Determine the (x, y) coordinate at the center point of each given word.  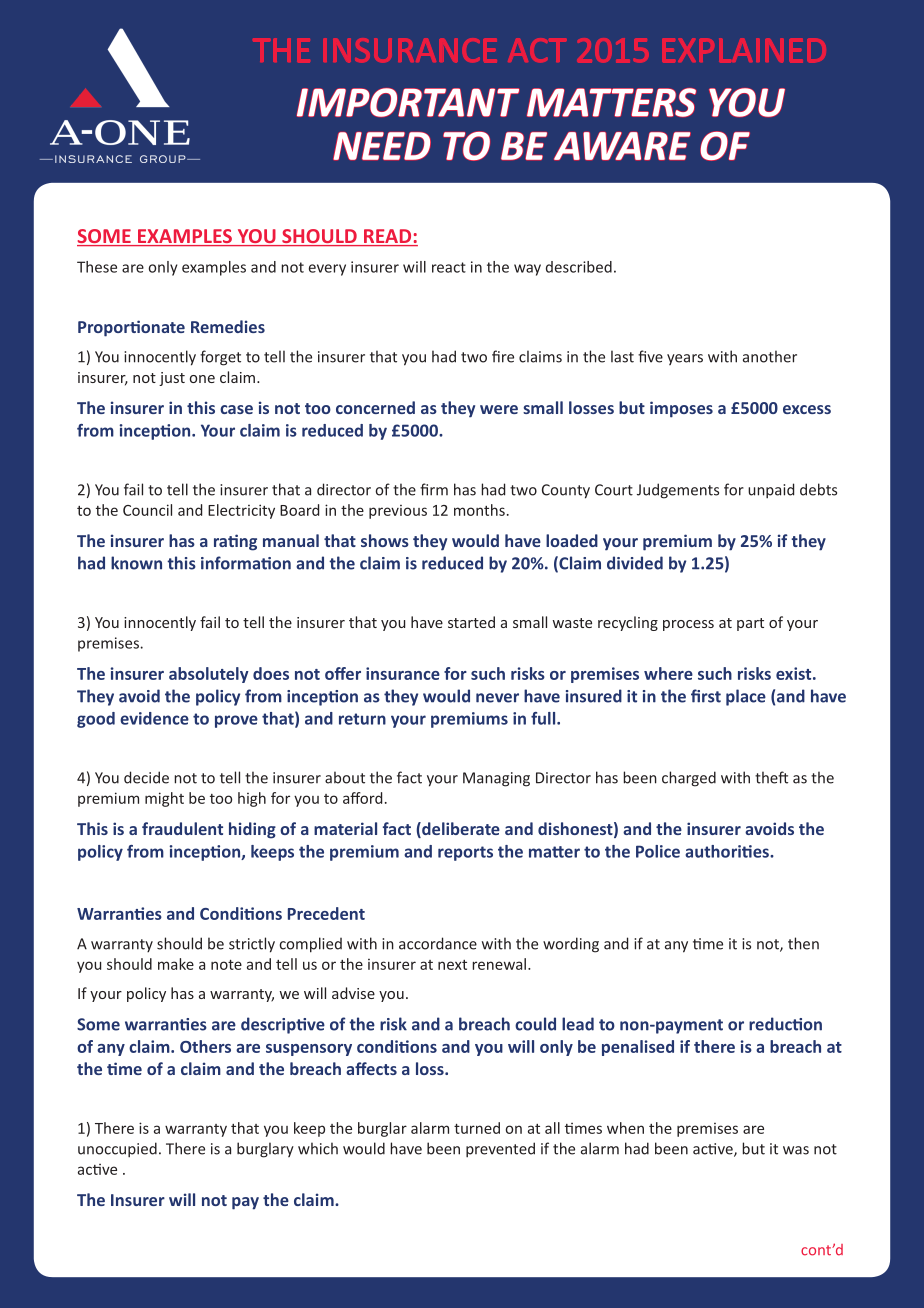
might (164, 799)
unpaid (771, 491)
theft (771, 777)
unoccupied (117, 1150)
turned (477, 1128)
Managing (496, 779)
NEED (382, 146)
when (625, 1128)
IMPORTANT (408, 102)
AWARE (622, 146)
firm (434, 489)
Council (147, 510)
